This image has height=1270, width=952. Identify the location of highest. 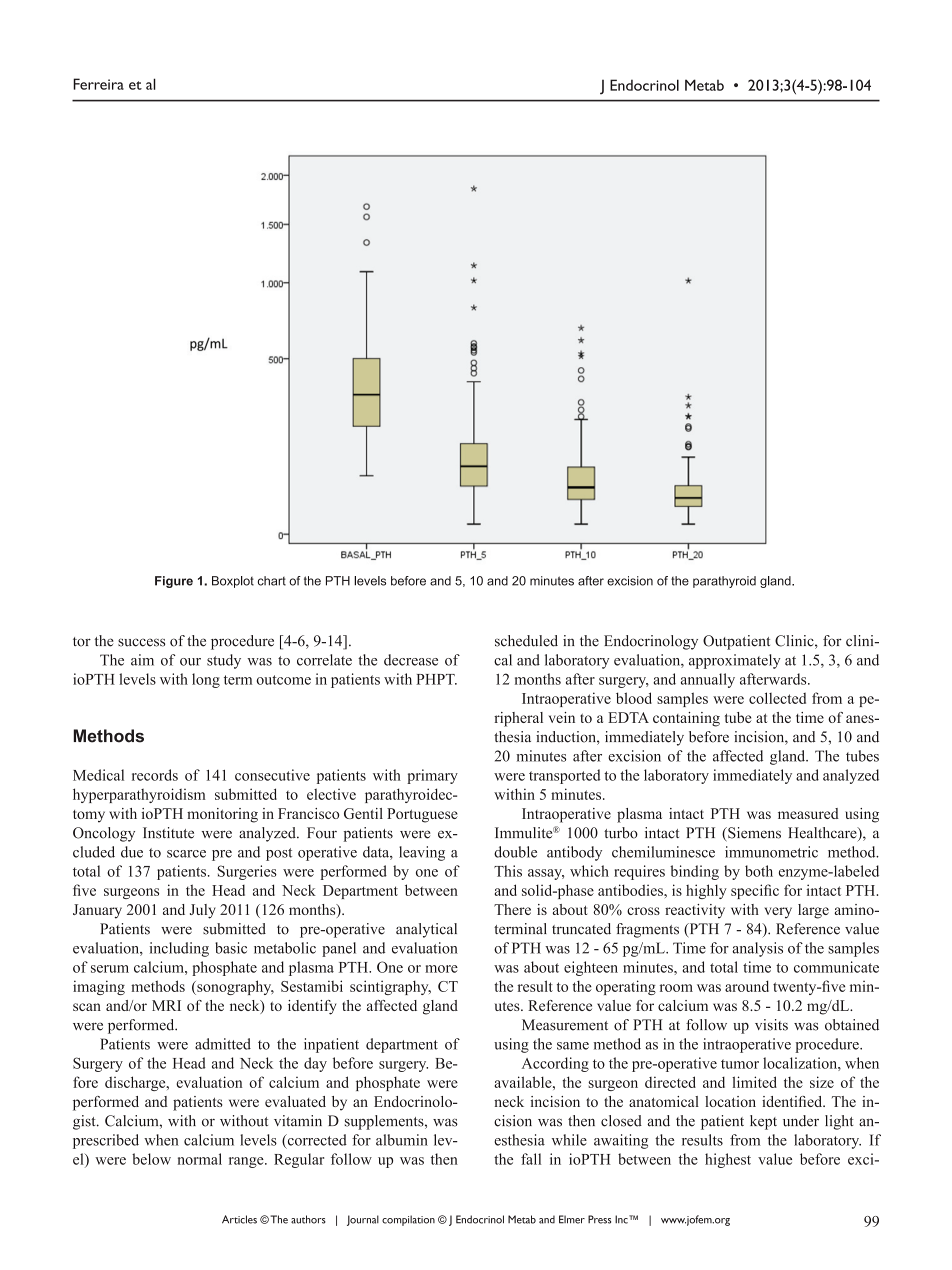
(728, 1160).
